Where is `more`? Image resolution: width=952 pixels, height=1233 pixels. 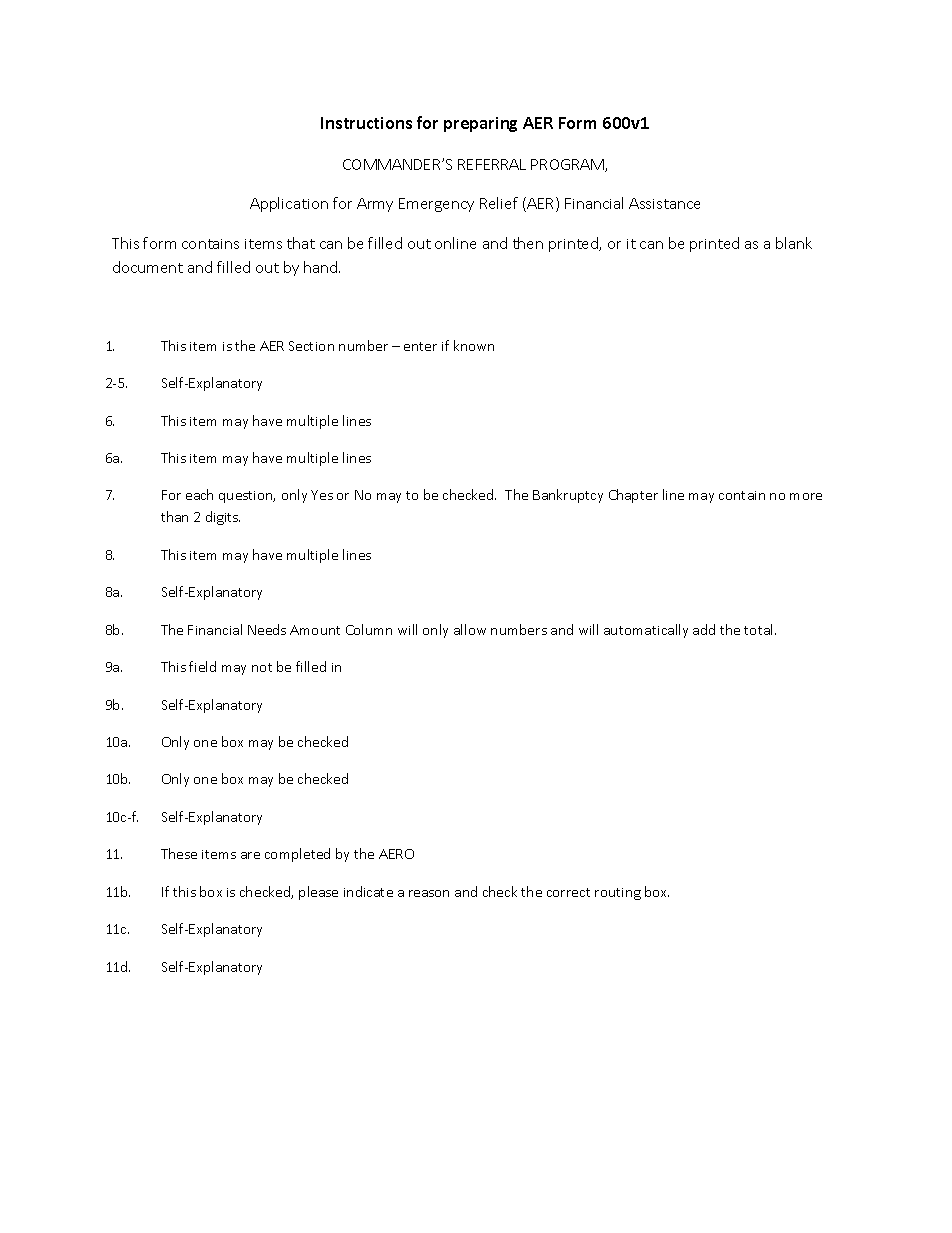 more is located at coordinates (806, 496).
